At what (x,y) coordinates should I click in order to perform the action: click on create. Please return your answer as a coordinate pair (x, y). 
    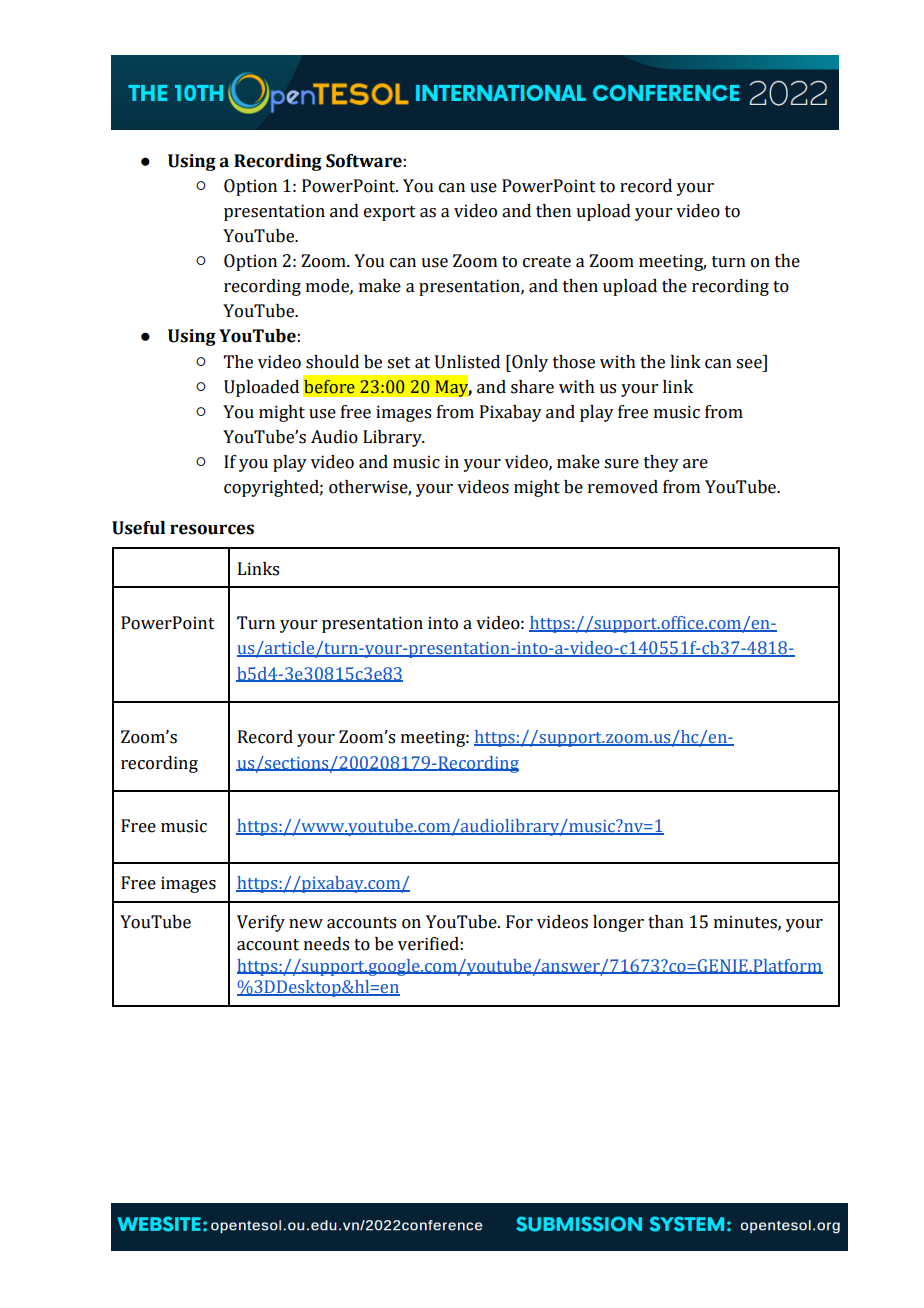
    Looking at the image, I should click on (547, 262).
